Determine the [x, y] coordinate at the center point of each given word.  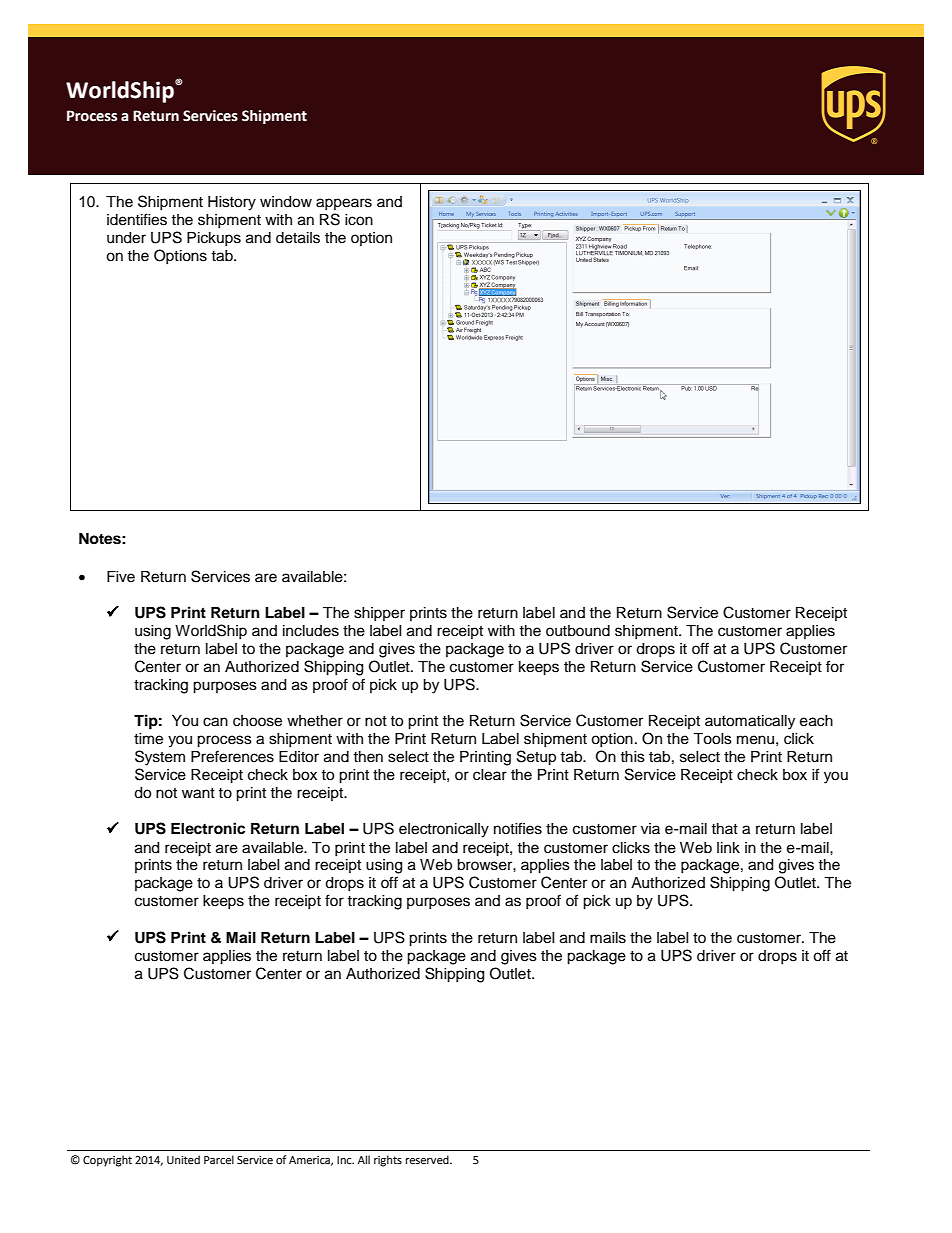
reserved [428, 1160]
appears [344, 204]
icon [359, 220]
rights [388, 1161]
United [183, 1160]
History [232, 203]
